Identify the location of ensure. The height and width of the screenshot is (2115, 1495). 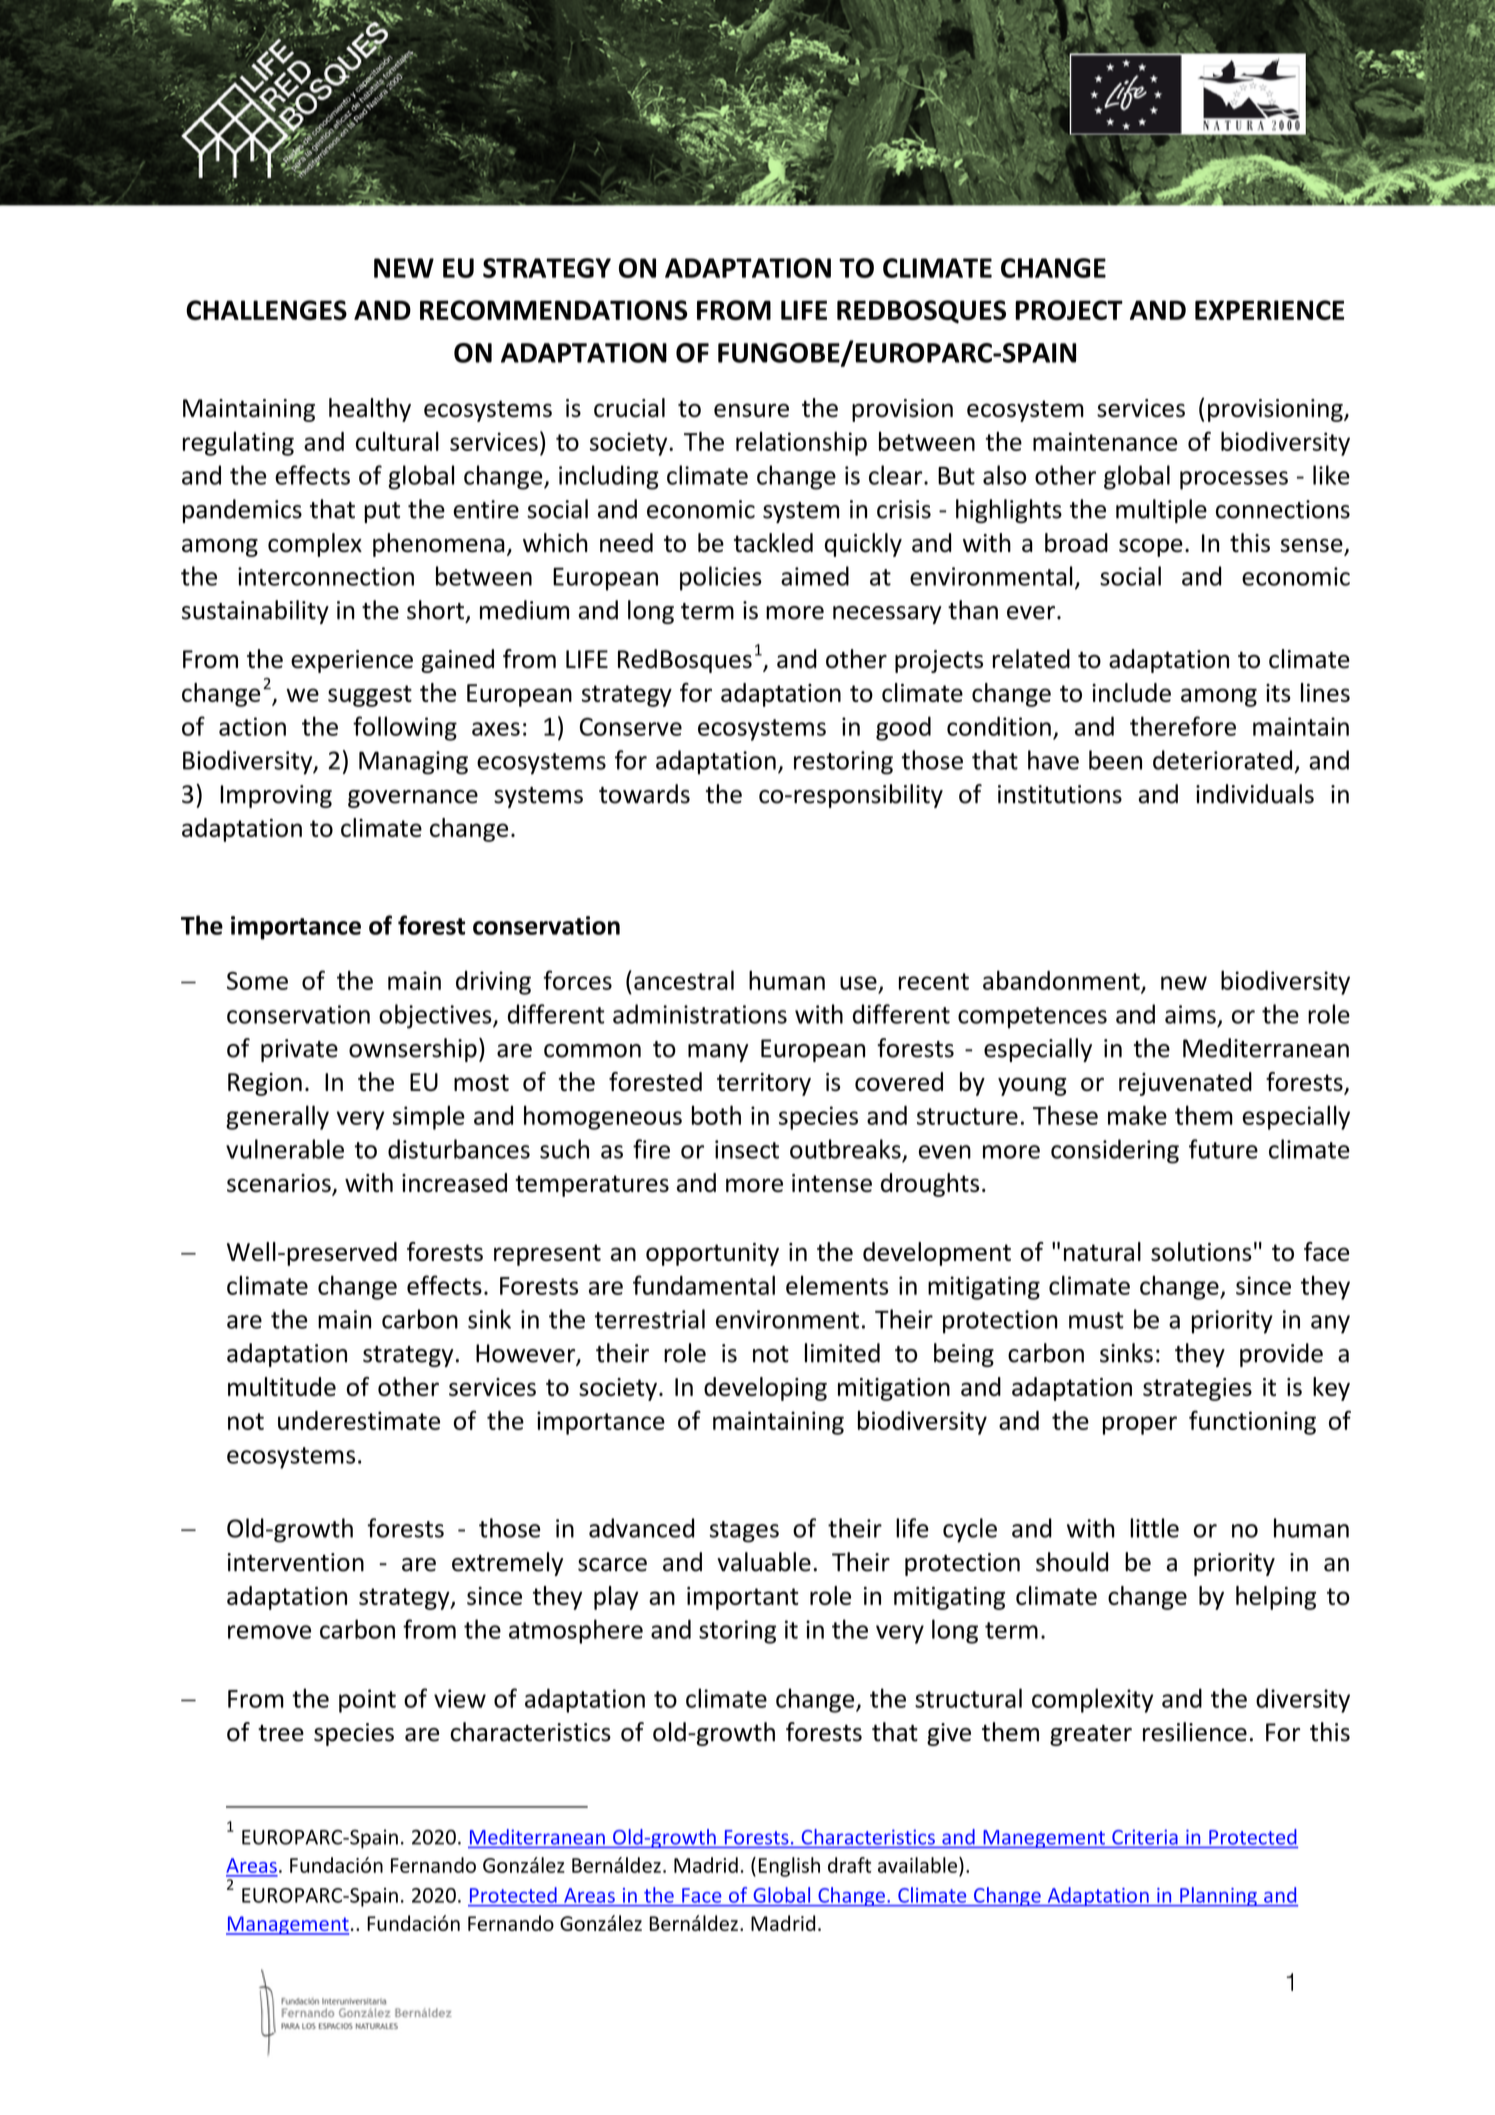
(751, 410).
